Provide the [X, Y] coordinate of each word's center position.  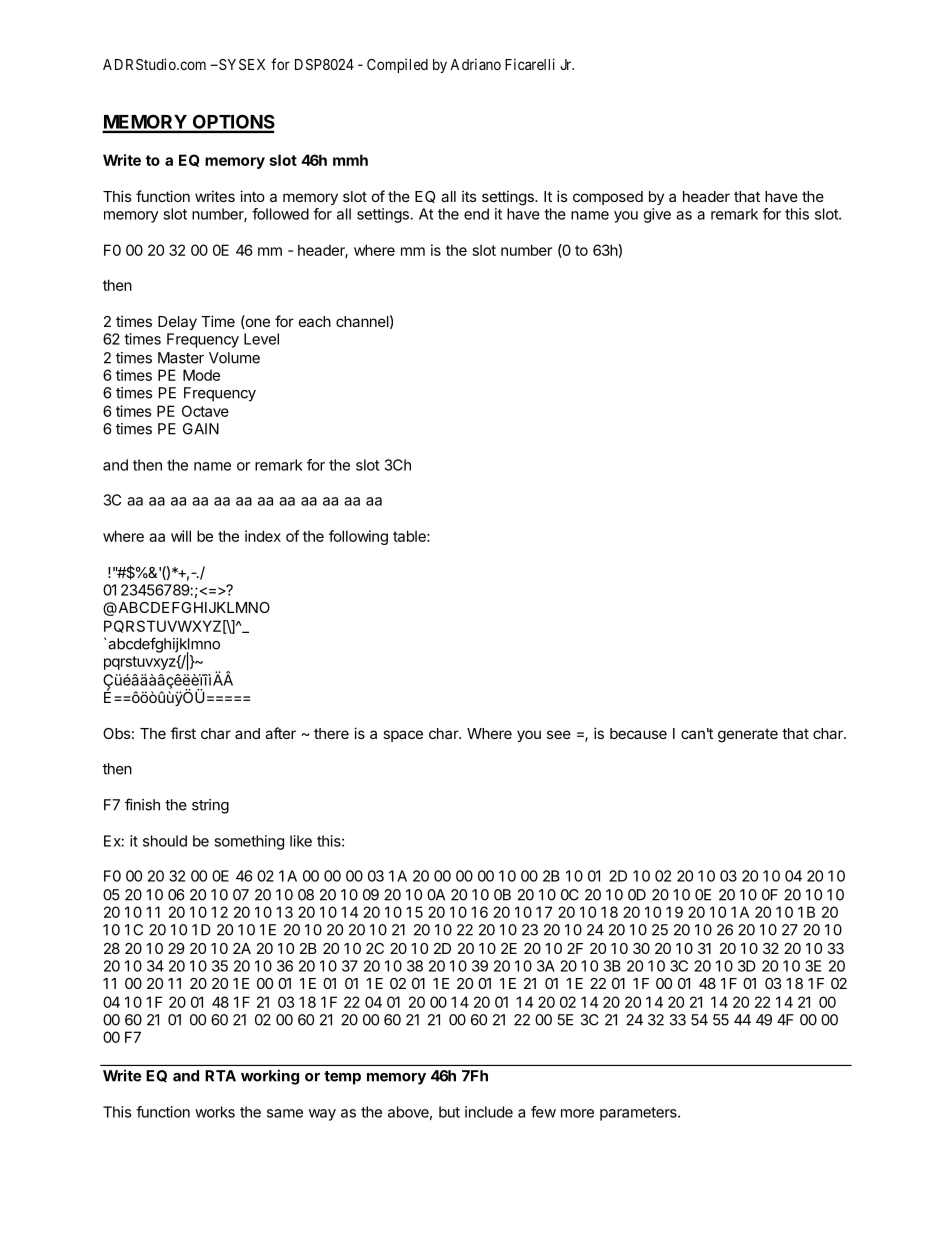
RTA [220, 1076]
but [449, 1112]
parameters [639, 1114]
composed [608, 198]
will [181, 536]
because [638, 733]
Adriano [475, 64]
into [252, 196]
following [358, 537]
